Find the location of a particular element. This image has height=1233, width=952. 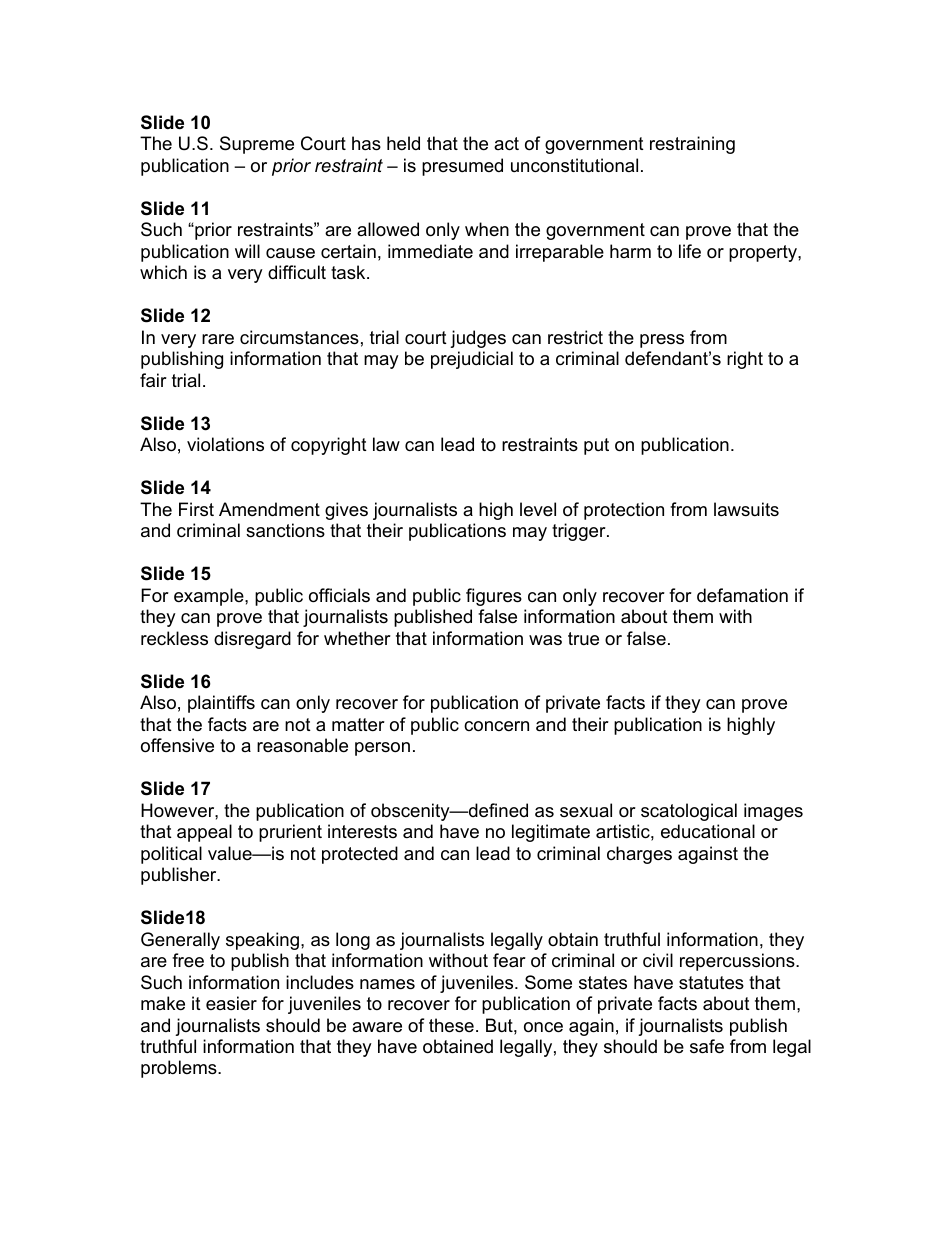

easier is located at coordinates (231, 1003).
